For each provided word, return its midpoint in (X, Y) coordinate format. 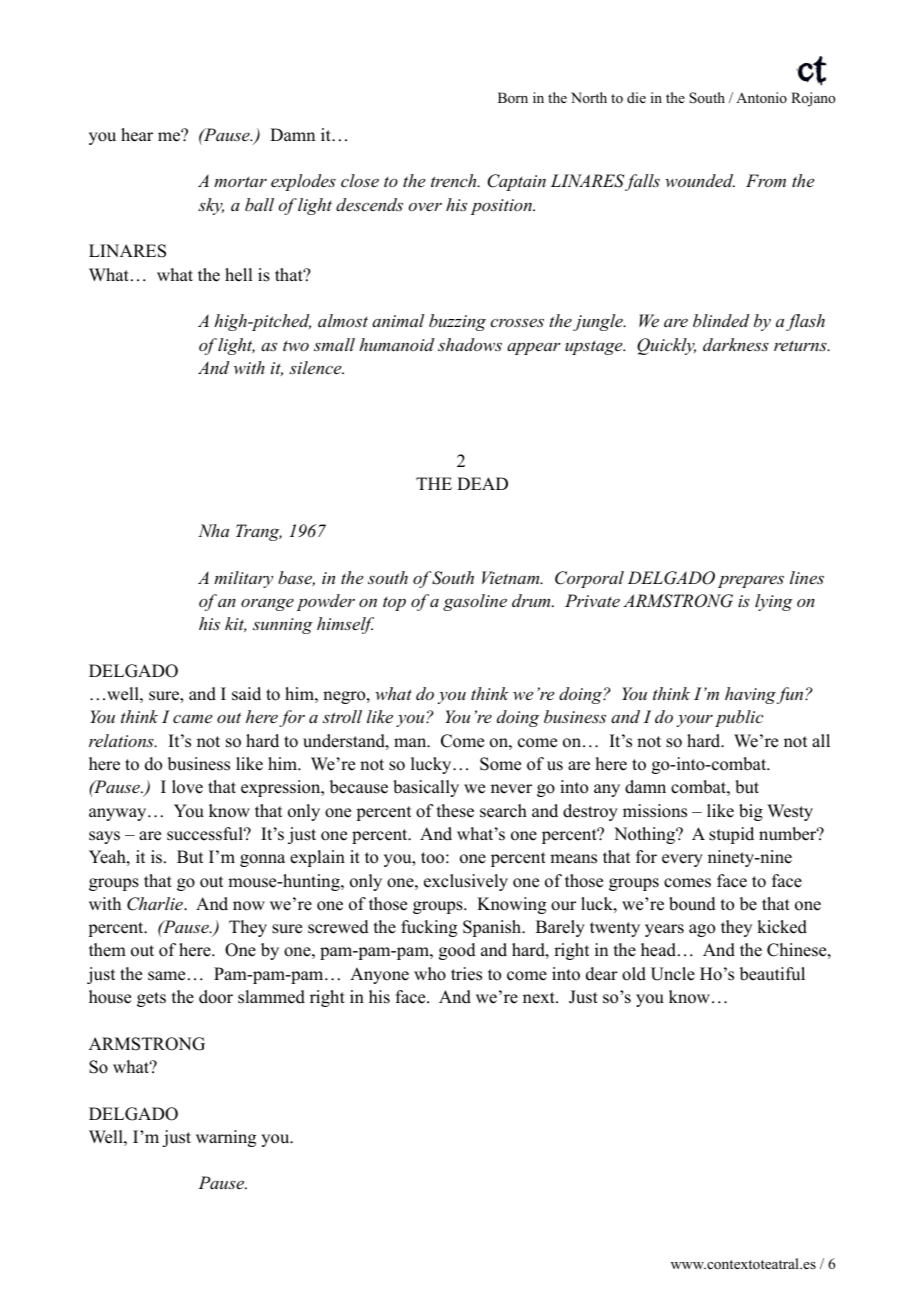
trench (455, 180)
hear (137, 135)
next (540, 998)
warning (226, 1138)
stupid (731, 835)
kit (235, 624)
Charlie (156, 904)
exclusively (466, 882)
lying (774, 602)
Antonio (761, 97)
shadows (470, 344)
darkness (736, 344)
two (296, 346)
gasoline (475, 602)
